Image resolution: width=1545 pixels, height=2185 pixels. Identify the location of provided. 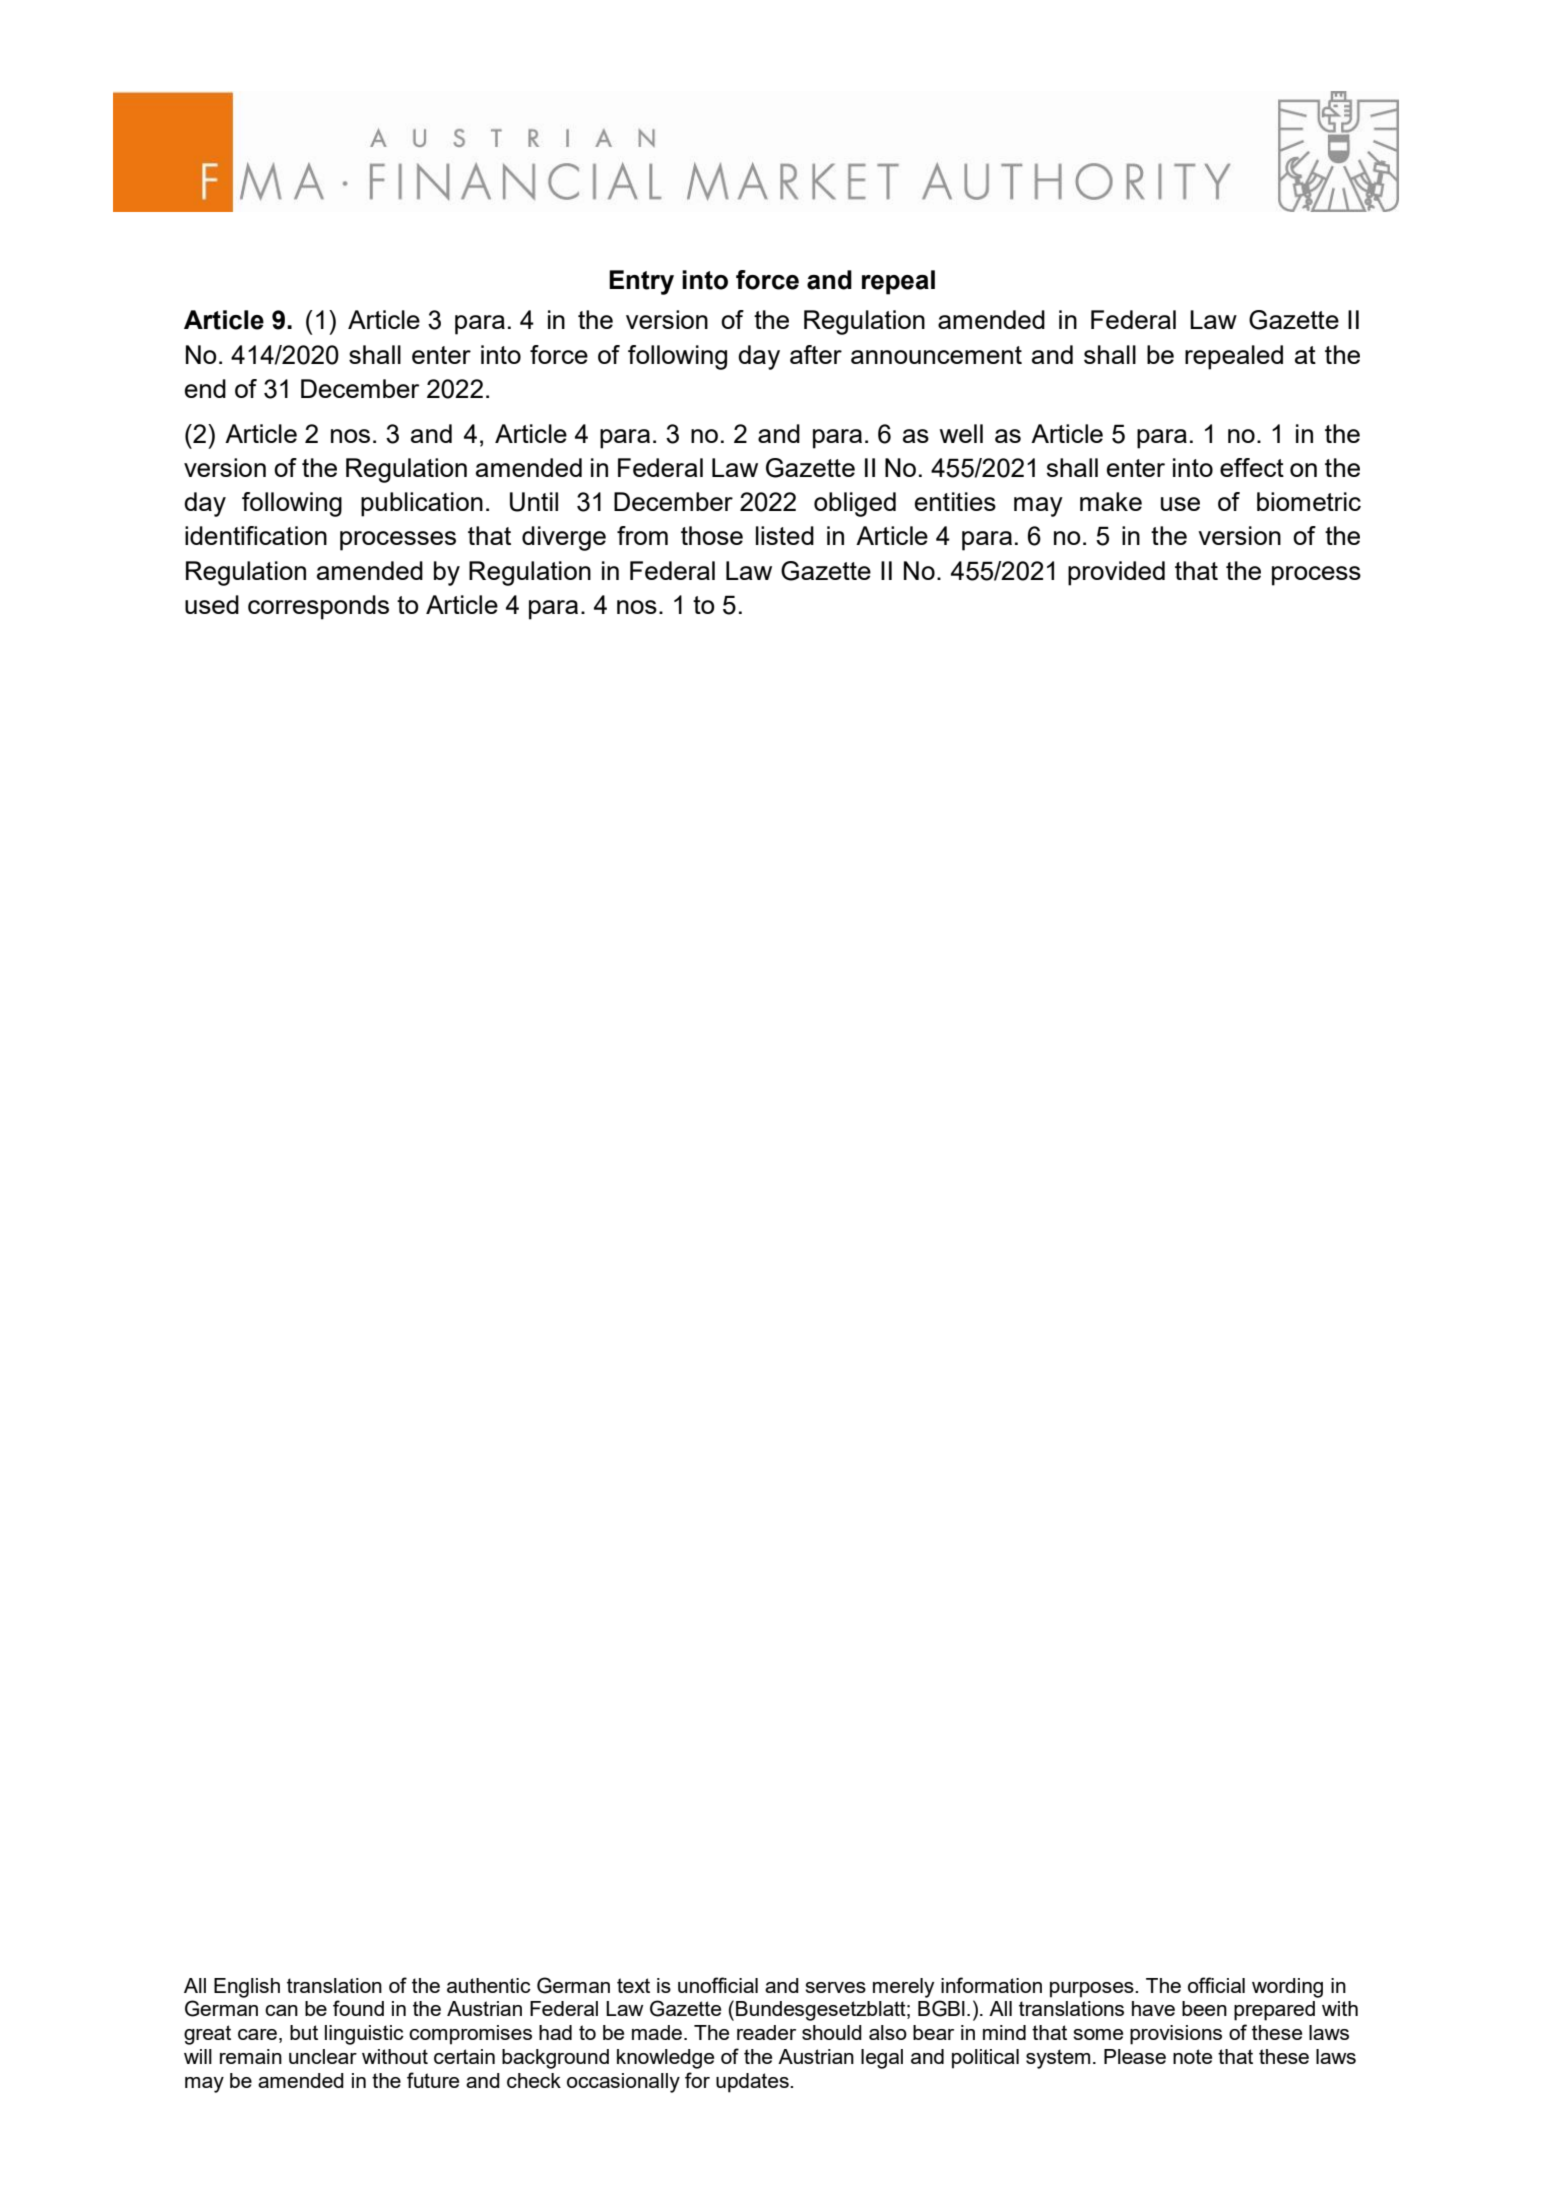
(1116, 573).
